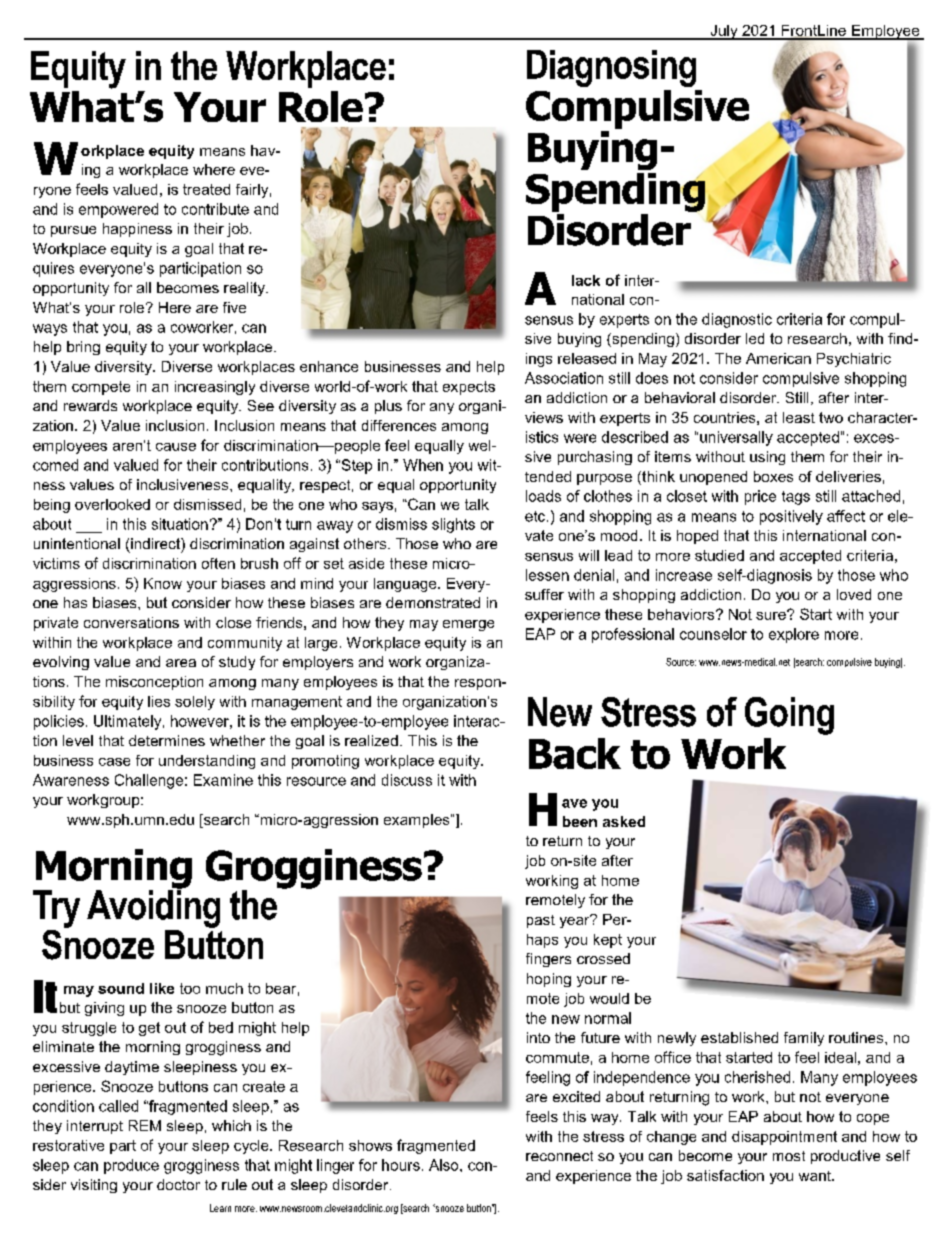 The height and width of the screenshot is (1233, 952). Describe the element at coordinates (206, 189) in the screenshot. I see `treated` at that location.
